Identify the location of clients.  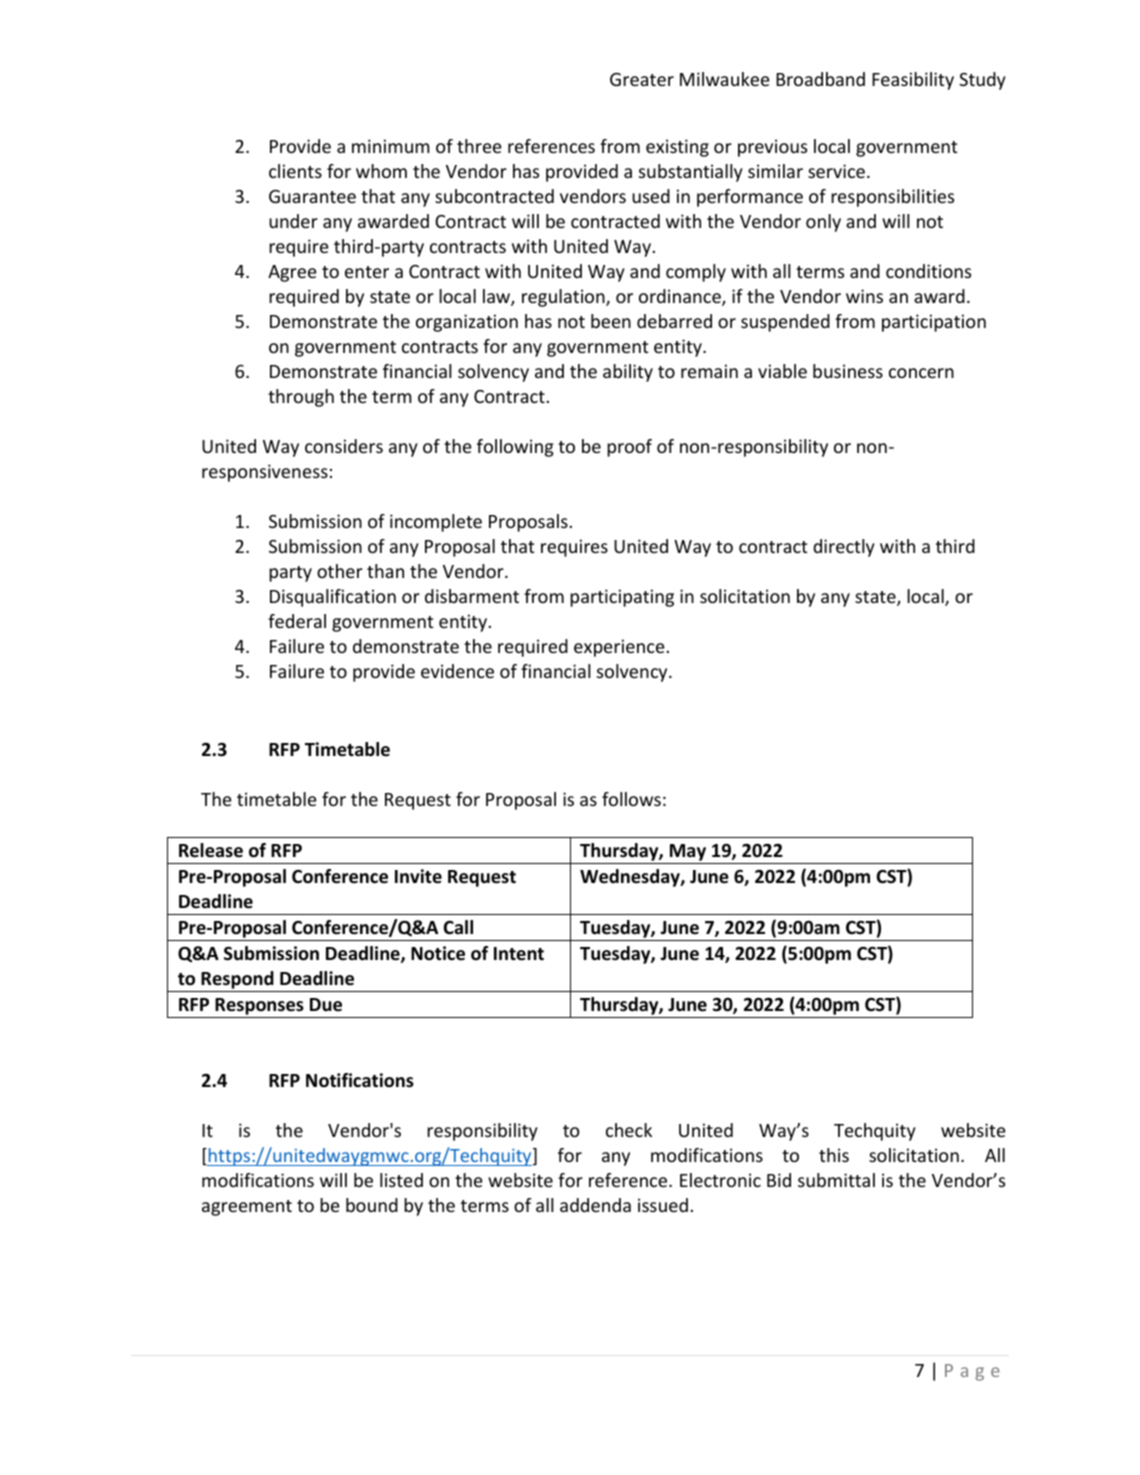
(295, 171).
